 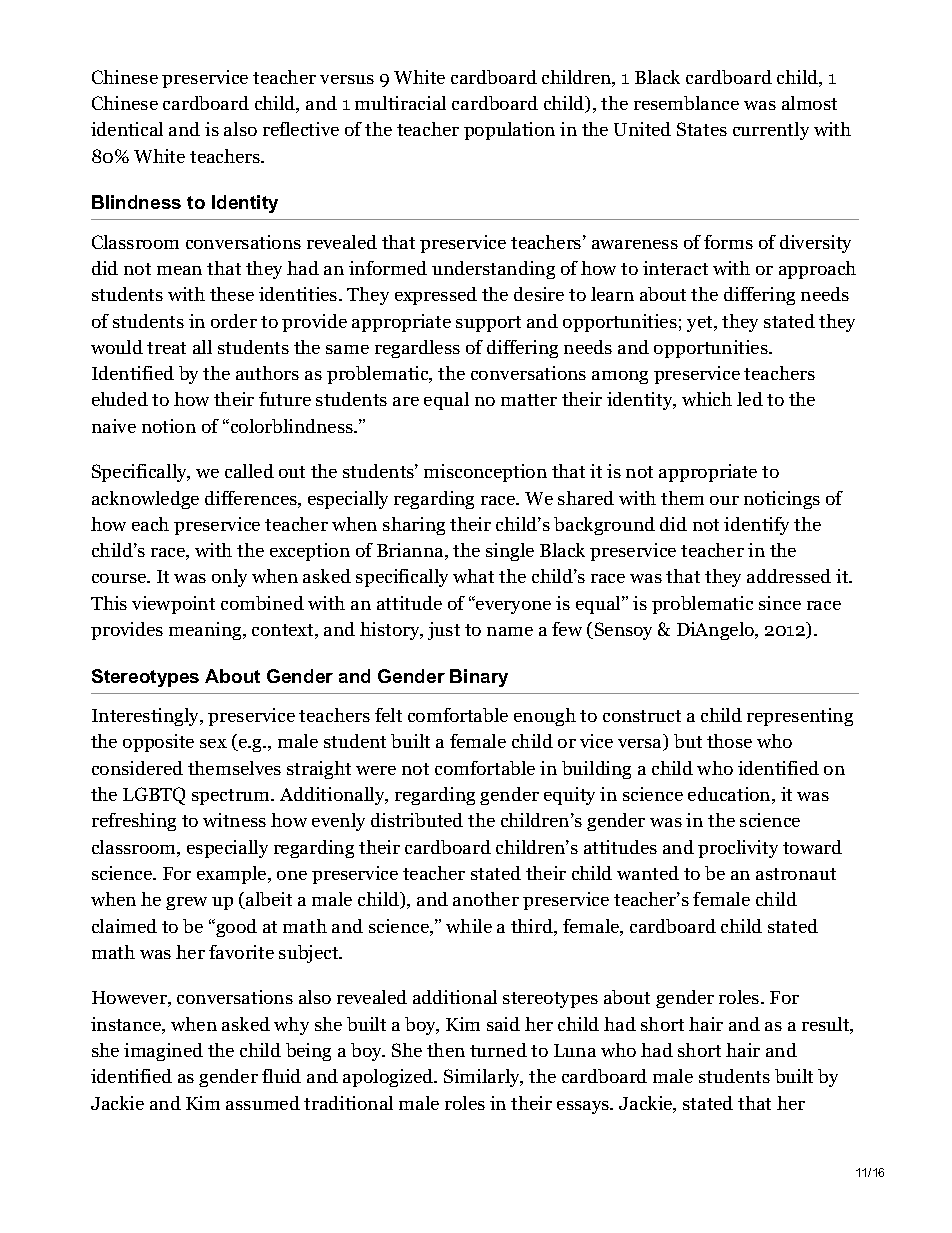 What do you see at coordinates (173, 605) in the screenshot?
I see `viewpoint` at bounding box center [173, 605].
